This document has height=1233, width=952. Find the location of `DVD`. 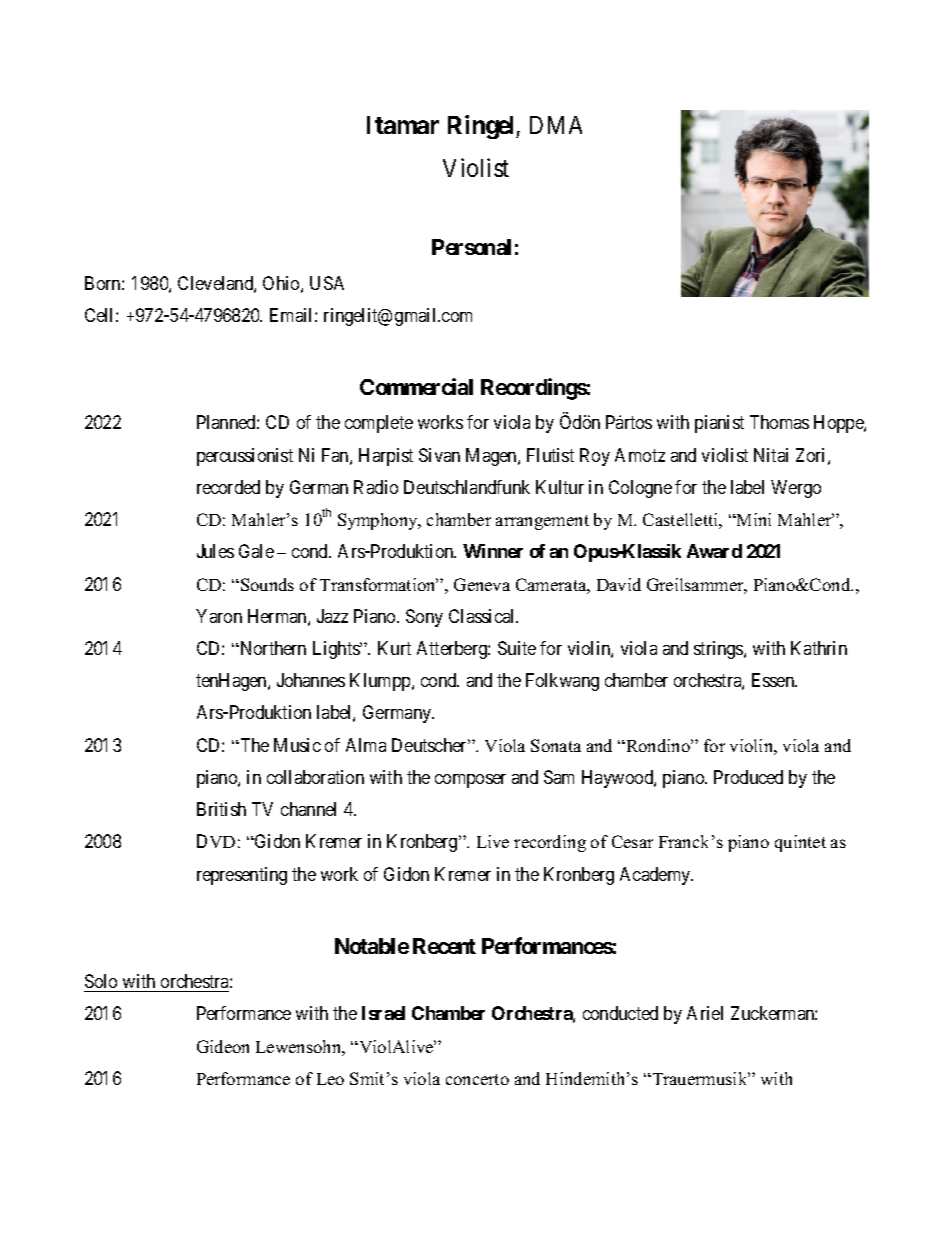

DVD is located at coordinates (216, 841).
